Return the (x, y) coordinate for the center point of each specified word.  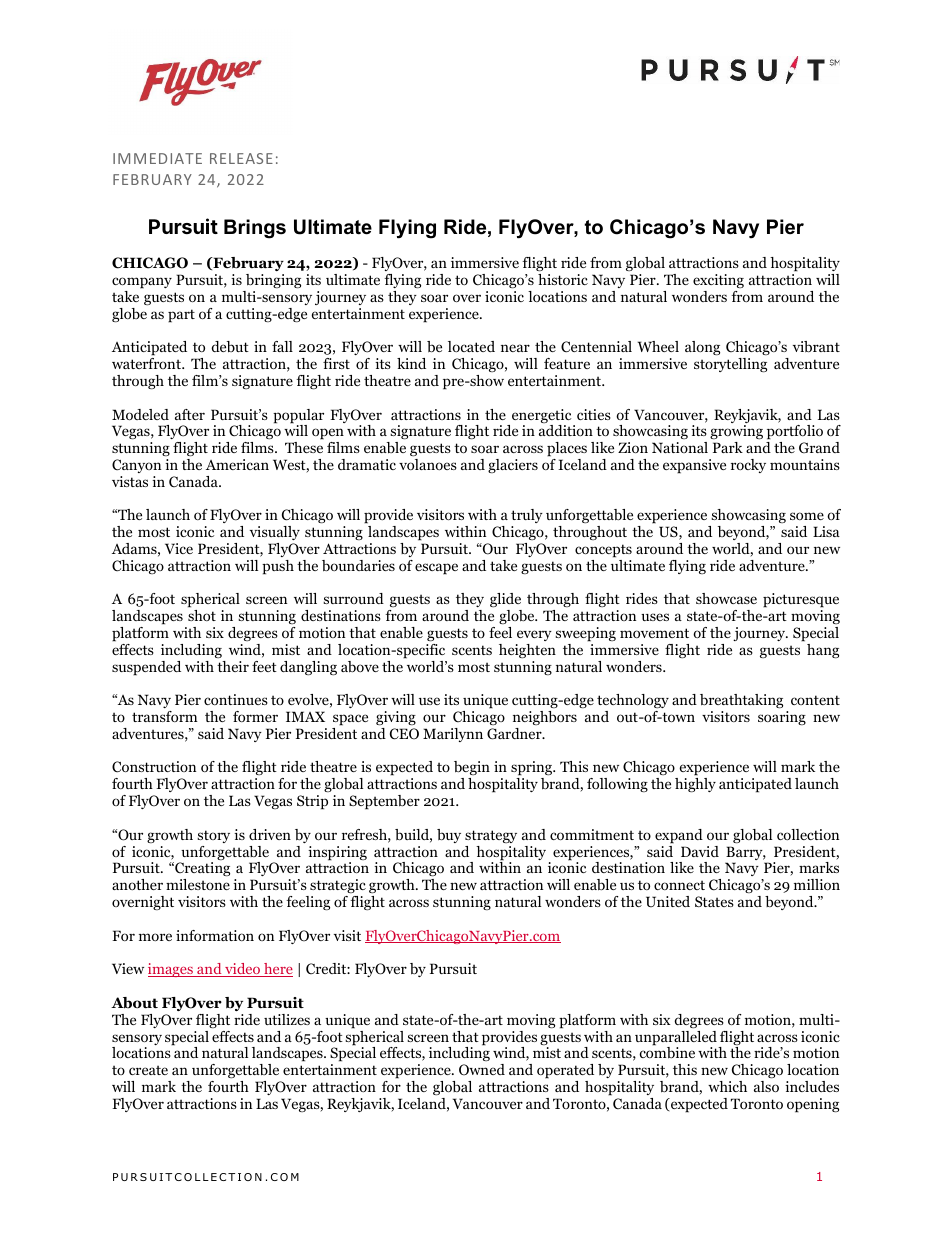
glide (506, 602)
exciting (718, 281)
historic (563, 279)
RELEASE (241, 158)
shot (202, 615)
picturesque (801, 602)
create (148, 1070)
